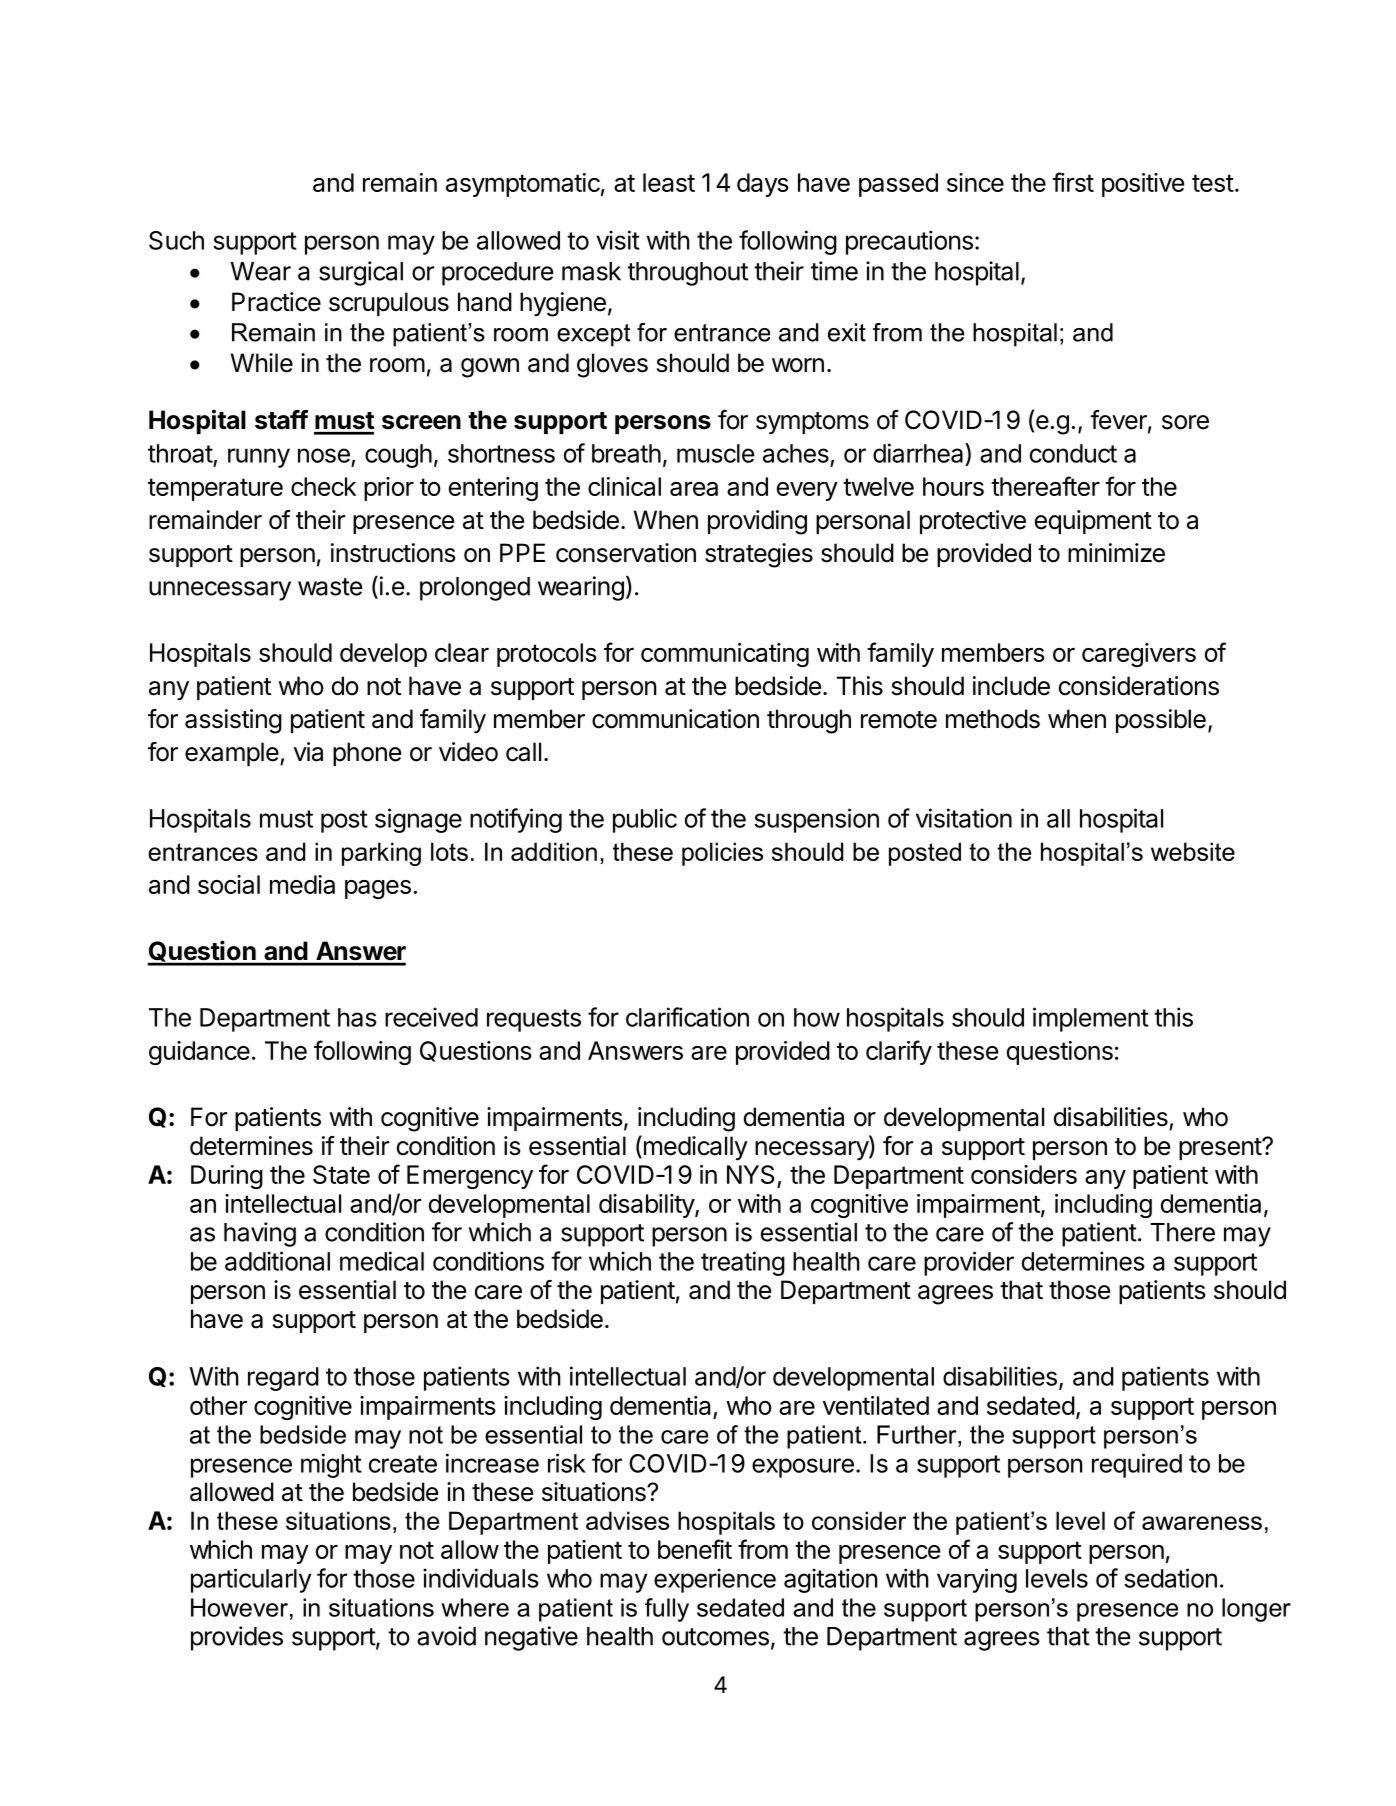 This image has width=1396, height=1806. Describe the element at coordinates (1143, 185) in the image. I see `positive` at that location.
